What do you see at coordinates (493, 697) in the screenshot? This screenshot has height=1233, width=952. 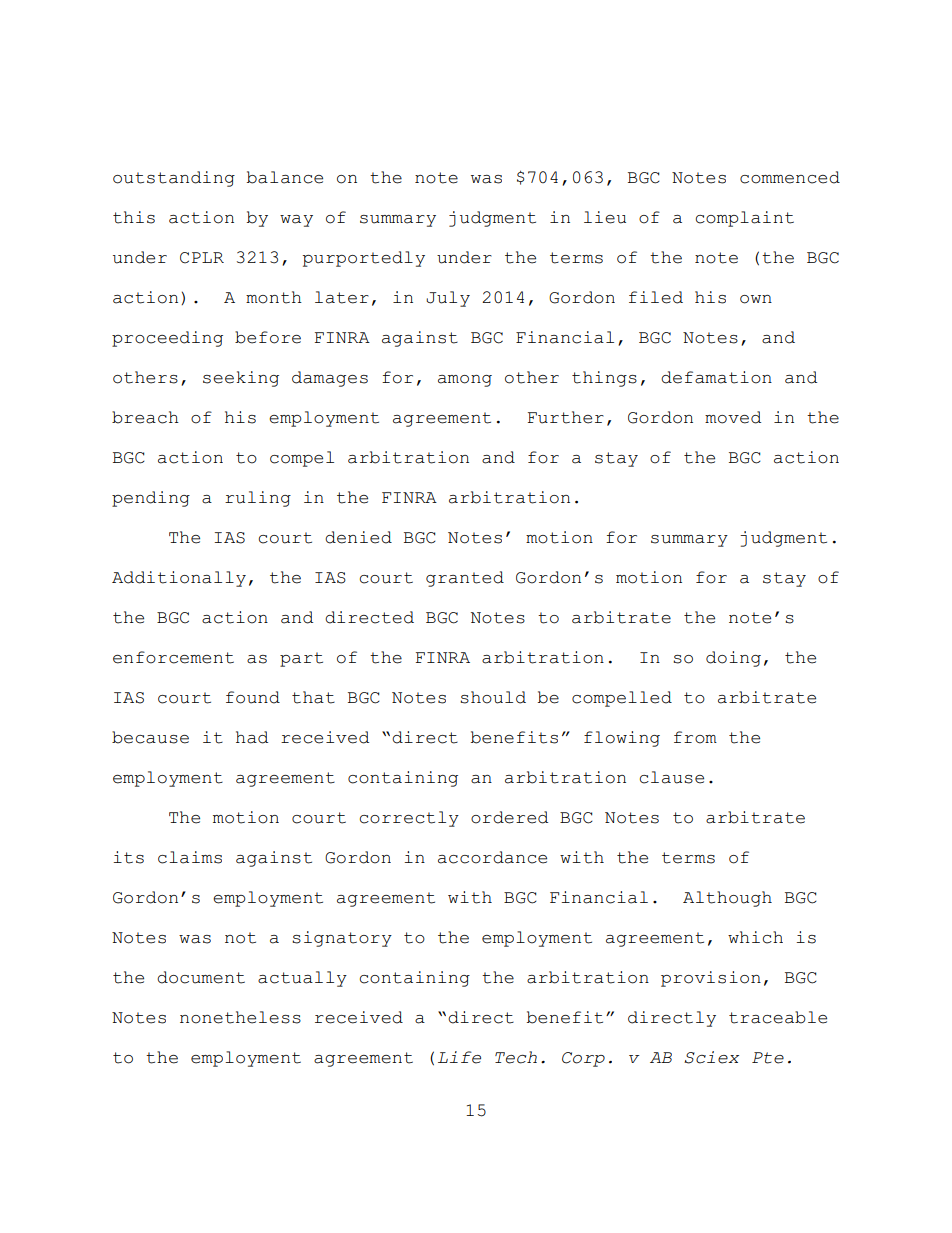 I see `should` at bounding box center [493, 697].
